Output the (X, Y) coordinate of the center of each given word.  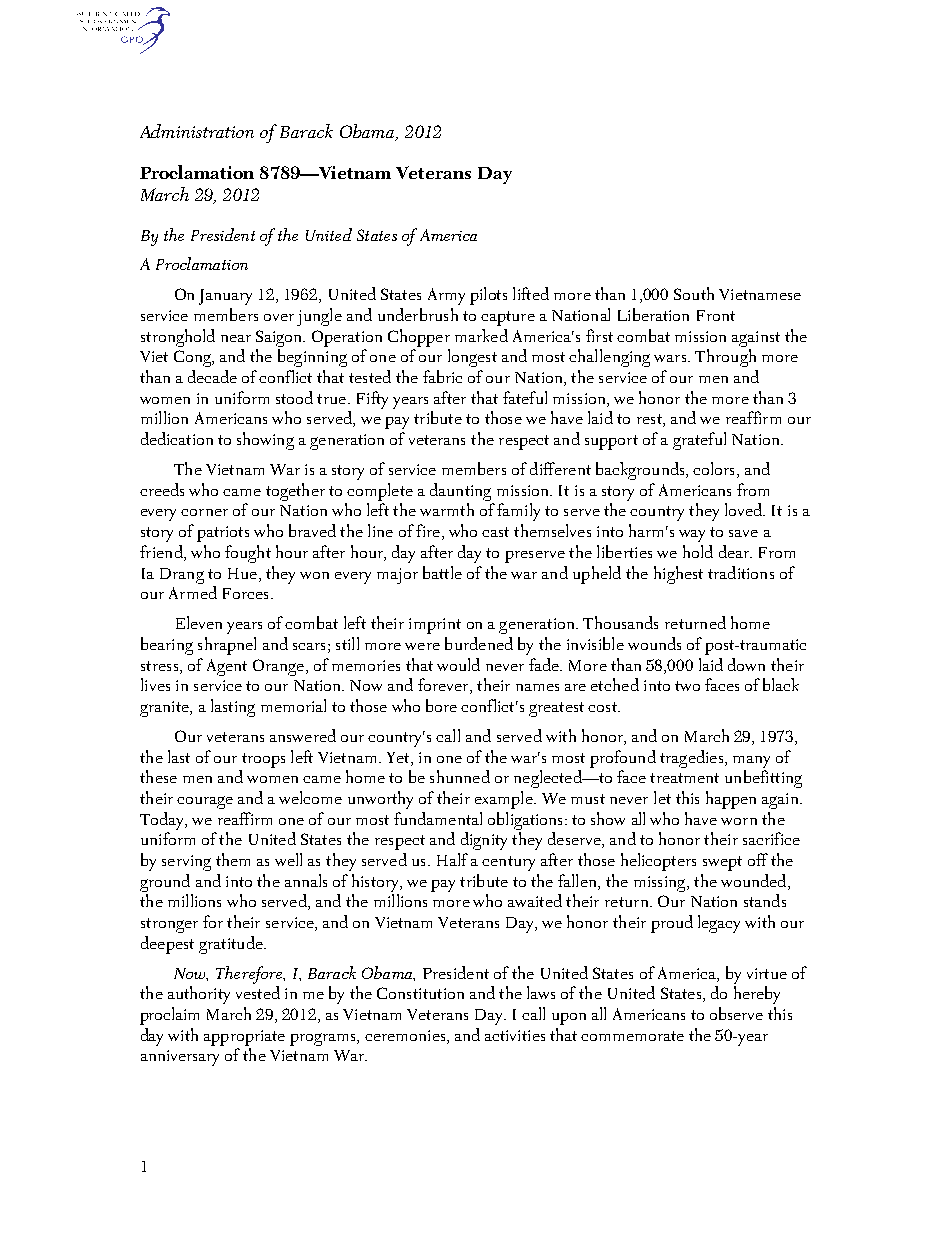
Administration (197, 131)
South (694, 293)
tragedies (693, 759)
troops (263, 760)
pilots (488, 296)
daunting (460, 492)
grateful (699, 441)
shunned (460, 776)
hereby (757, 995)
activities (515, 1035)
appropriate (244, 1038)
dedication (177, 438)
